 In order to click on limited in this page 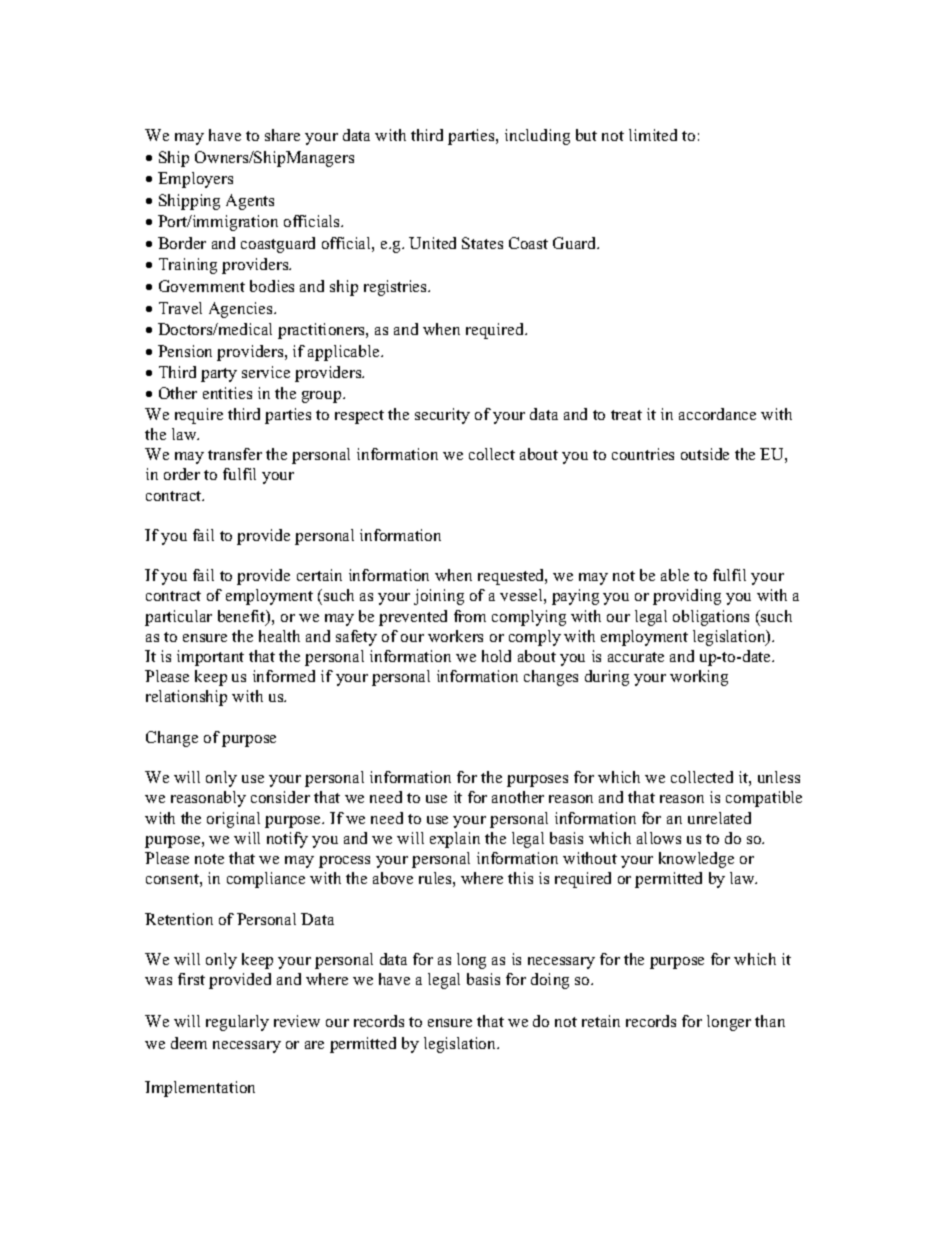, I will do `click(653, 135)`.
